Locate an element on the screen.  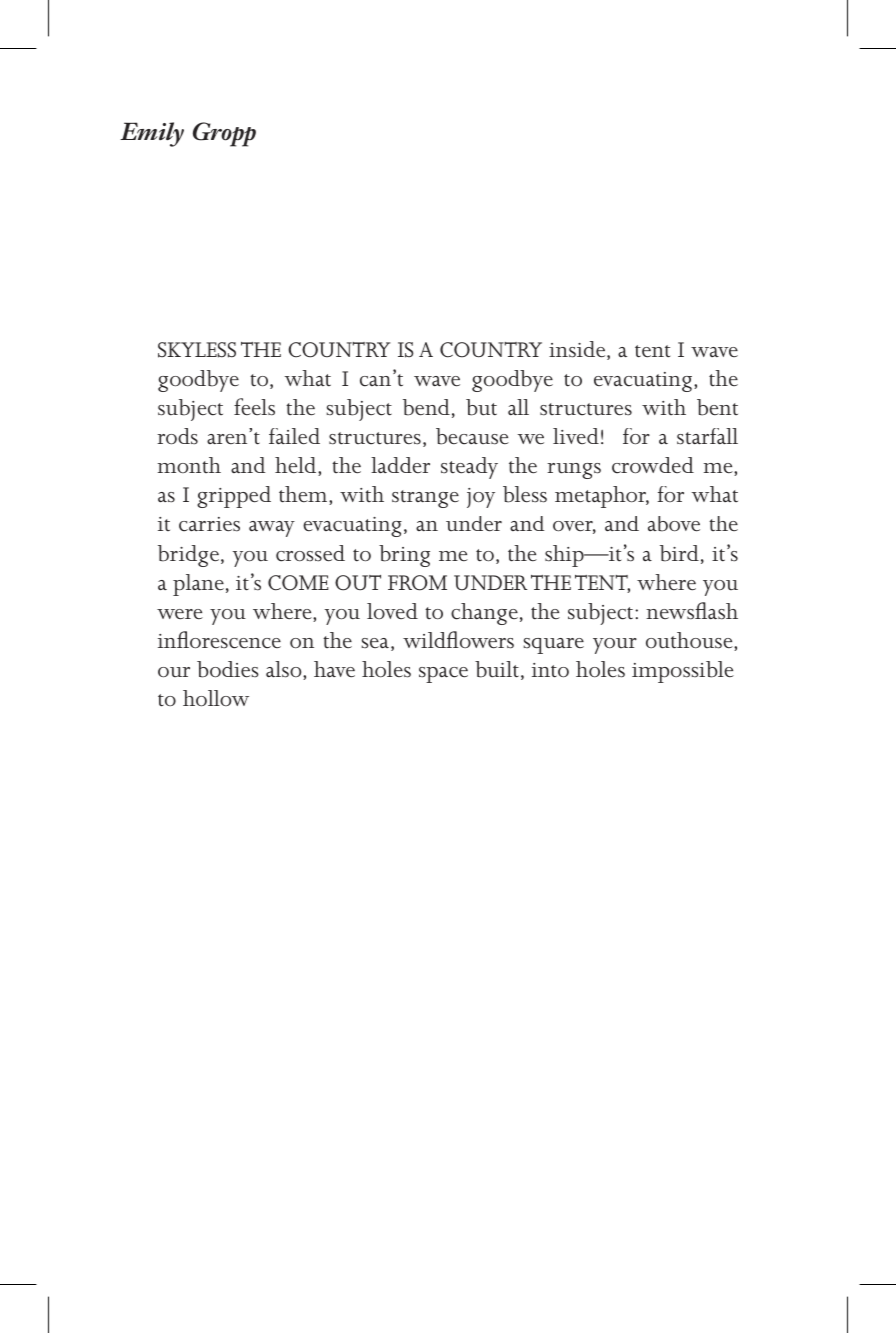
bodies is located at coordinates (228, 669).
